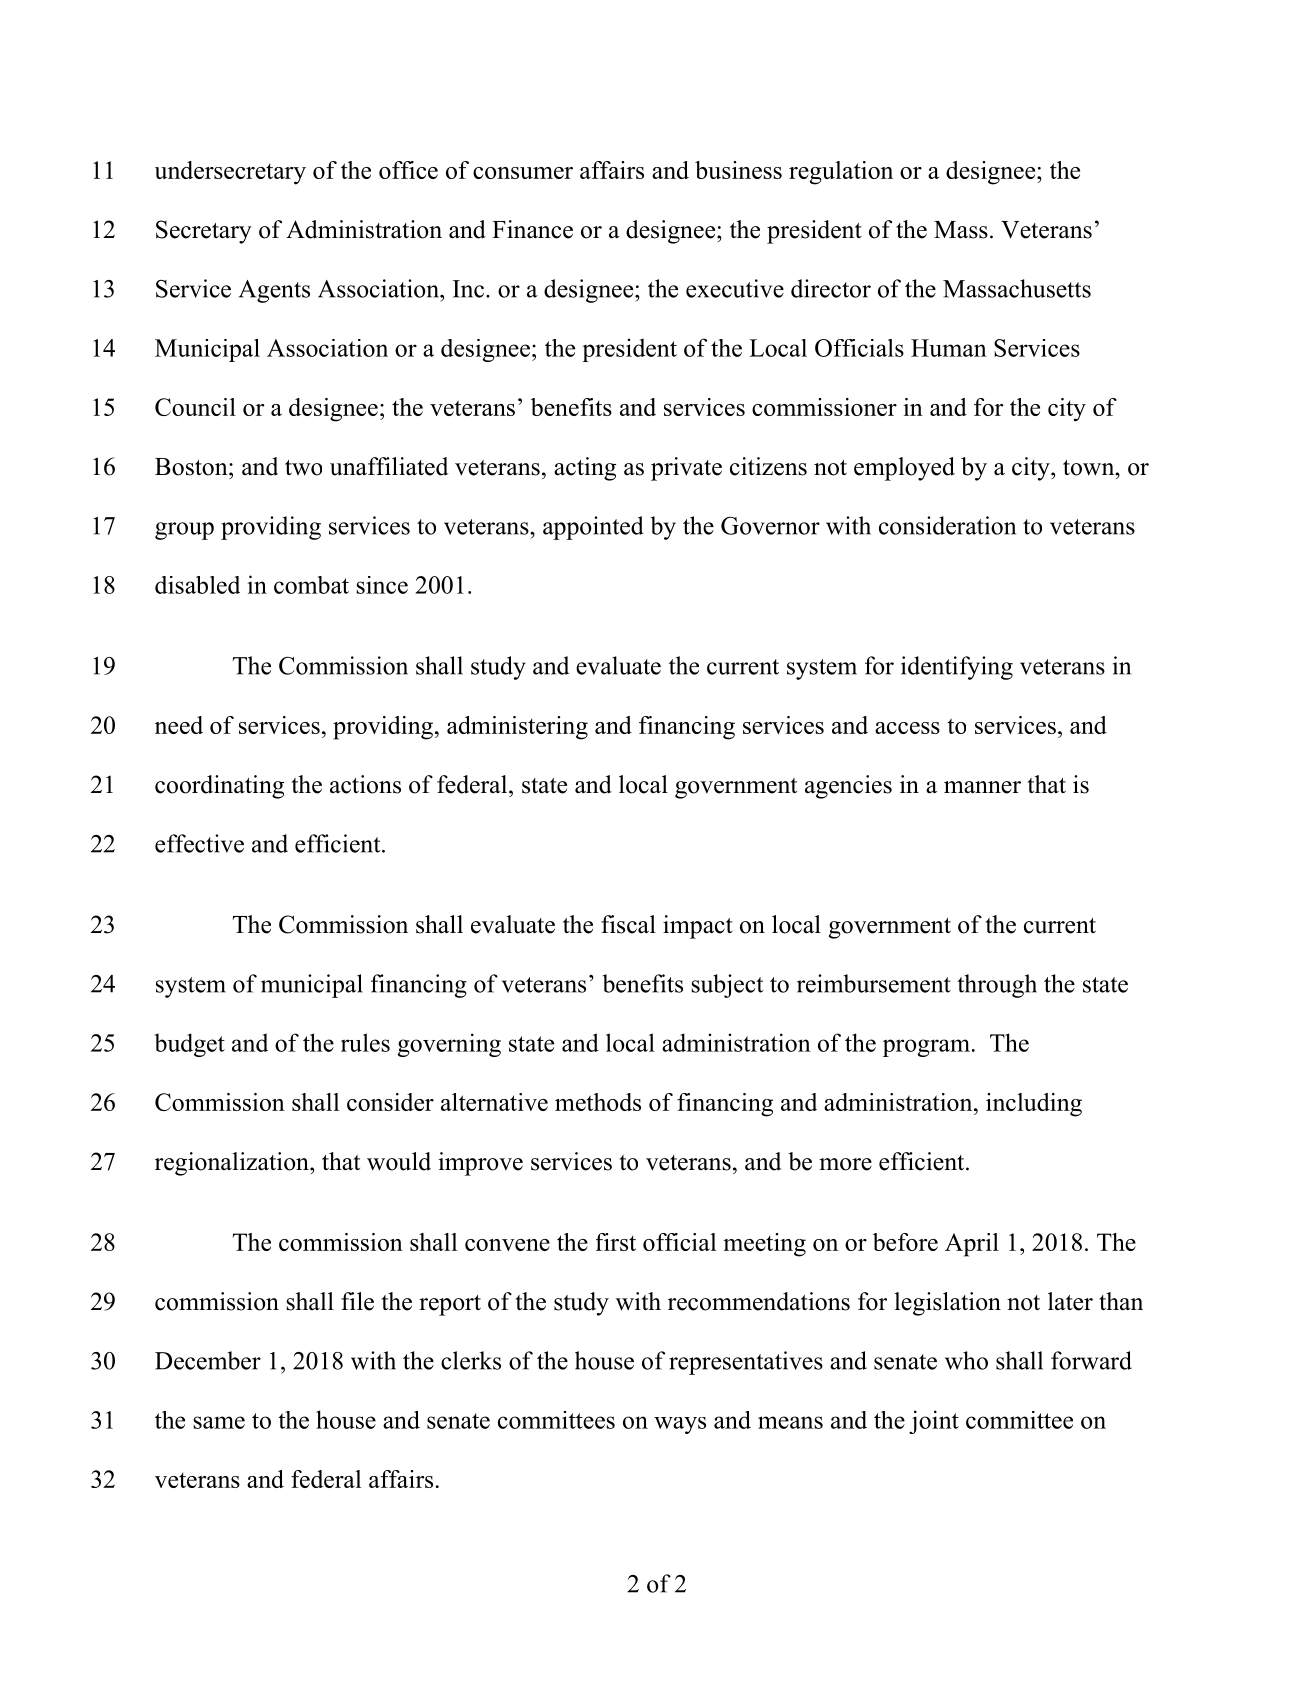 The image size is (1314, 1701). What do you see at coordinates (365, 1042) in the image?
I see `rules` at bounding box center [365, 1042].
